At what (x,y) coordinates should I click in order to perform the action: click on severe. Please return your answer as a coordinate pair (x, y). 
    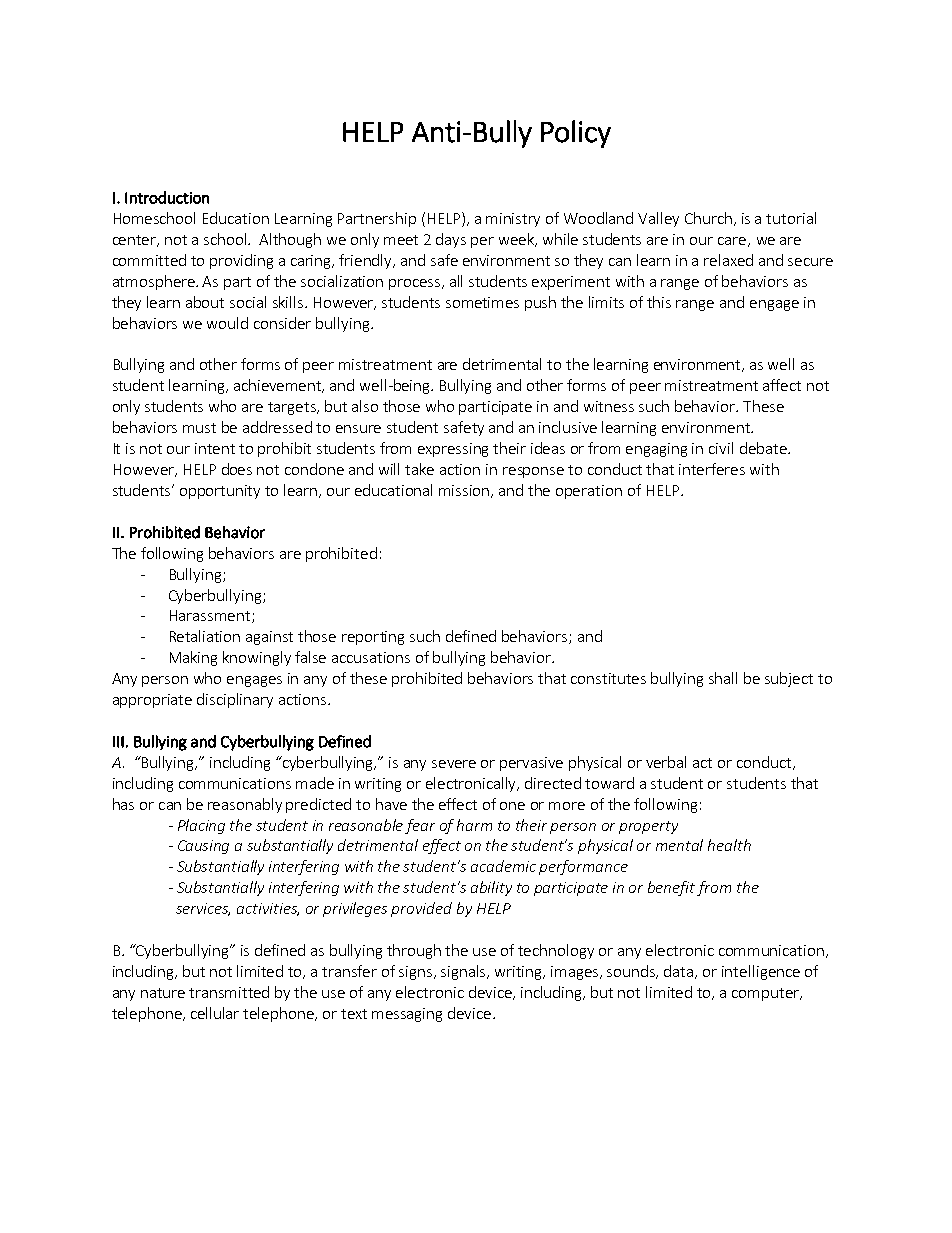
    Looking at the image, I should click on (454, 764).
